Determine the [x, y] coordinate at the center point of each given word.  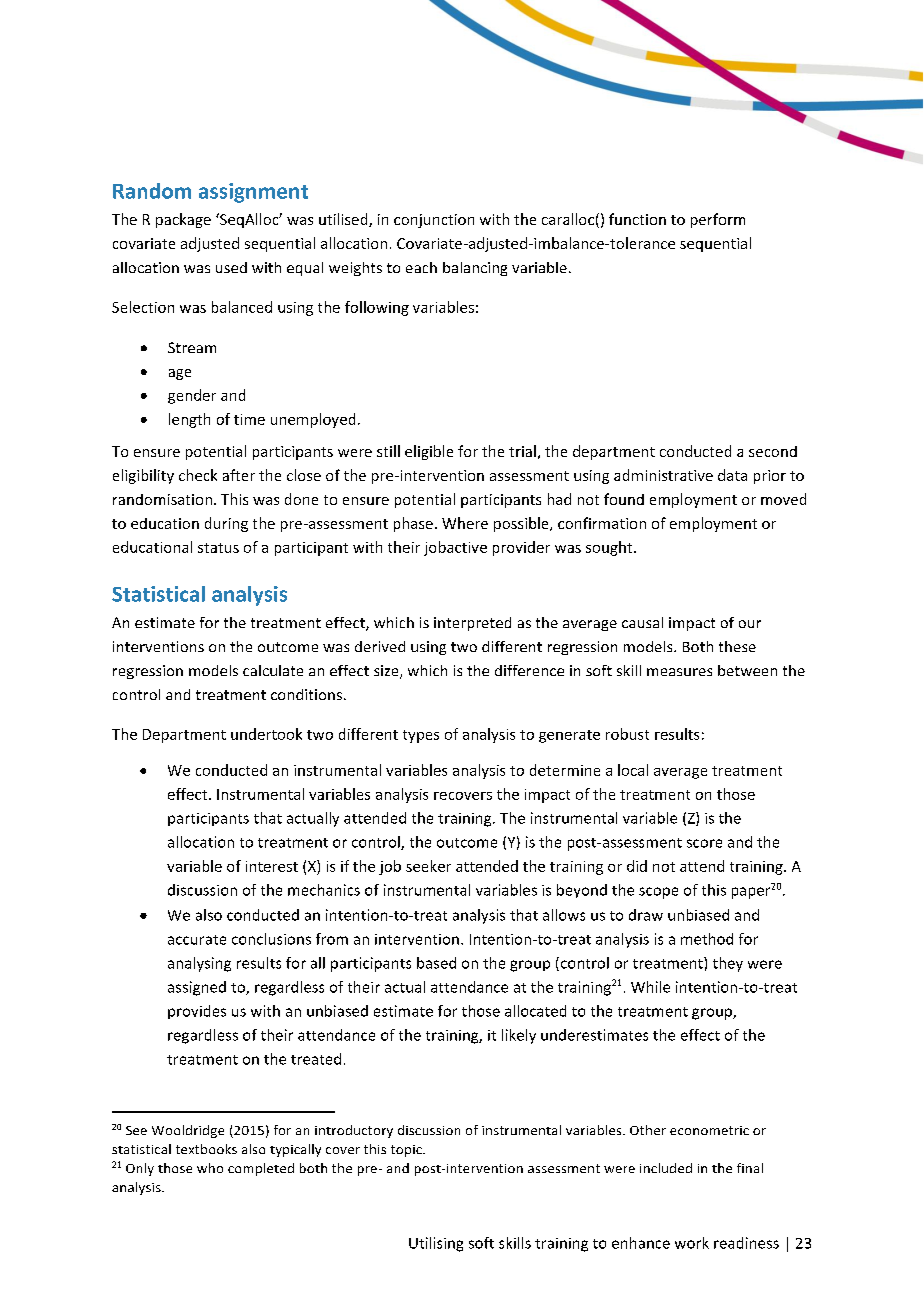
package [183, 220]
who [210, 1168]
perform [718, 220]
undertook [266, 734]
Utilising [436, 1244]
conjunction [434, 221]
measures [679, 672]
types [421, 736]
